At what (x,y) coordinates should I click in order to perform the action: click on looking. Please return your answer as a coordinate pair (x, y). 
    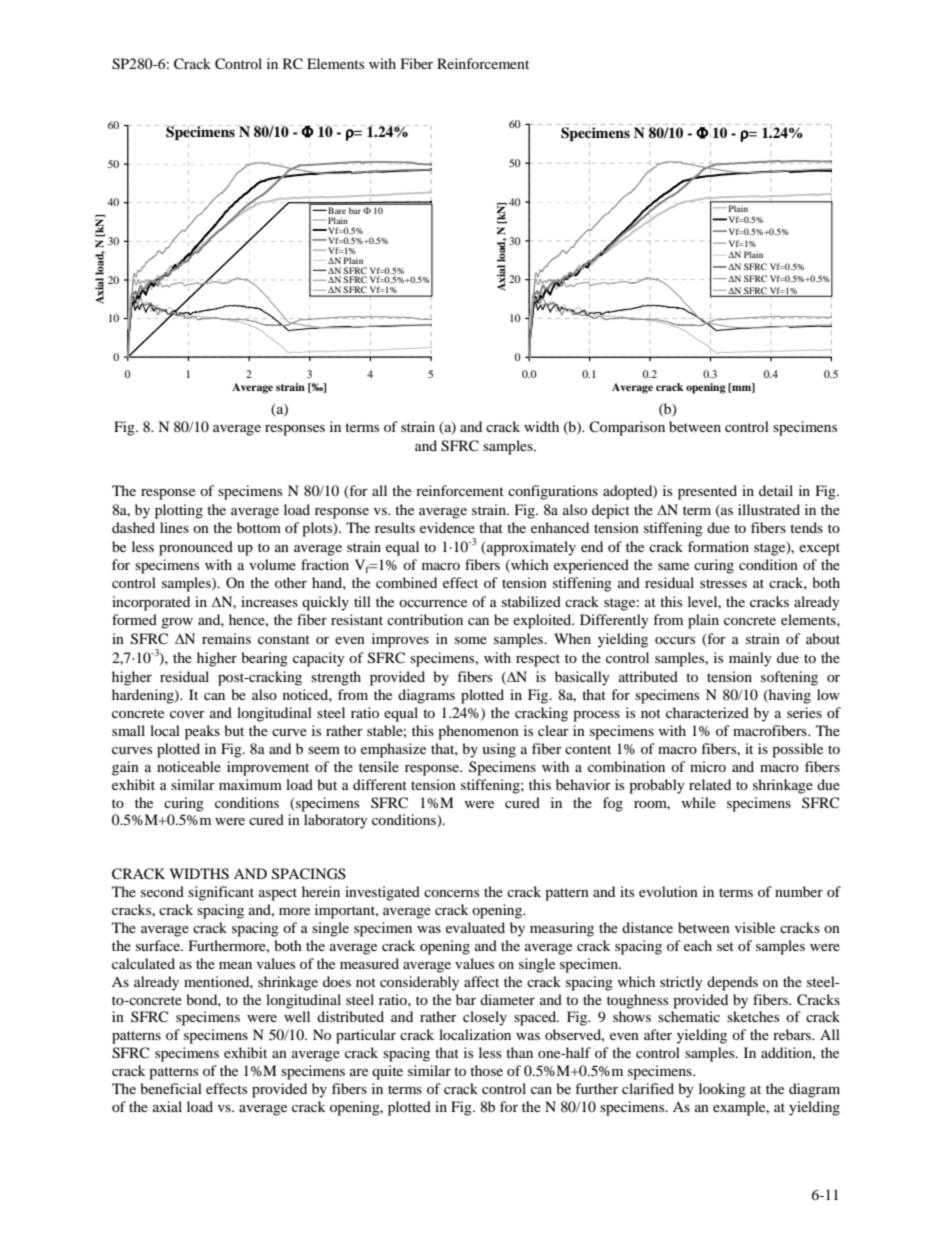
    Looking at the image, I should click on (722, 1090).
